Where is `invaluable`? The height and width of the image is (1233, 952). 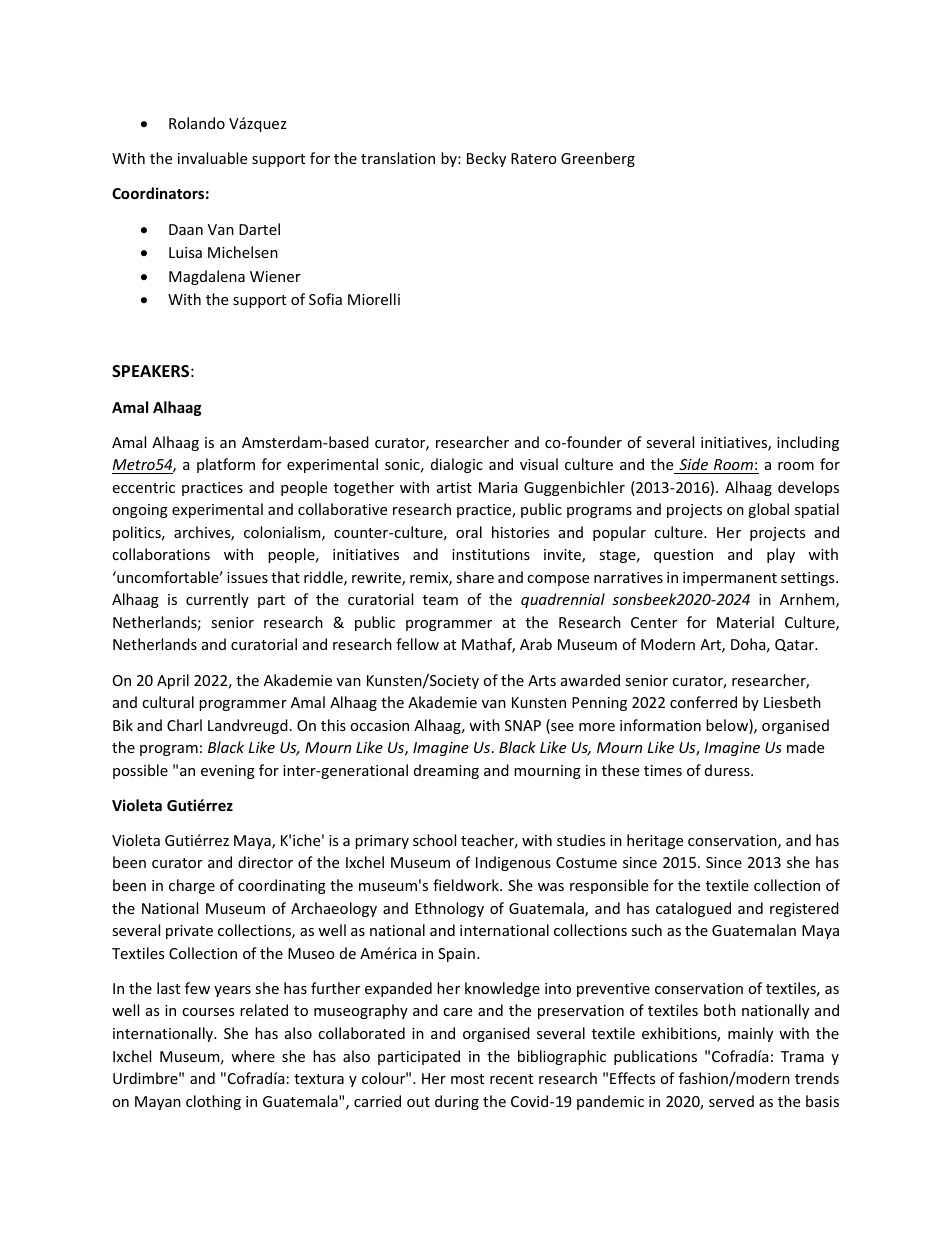
invaluable is located at coordinates (212, 158).
